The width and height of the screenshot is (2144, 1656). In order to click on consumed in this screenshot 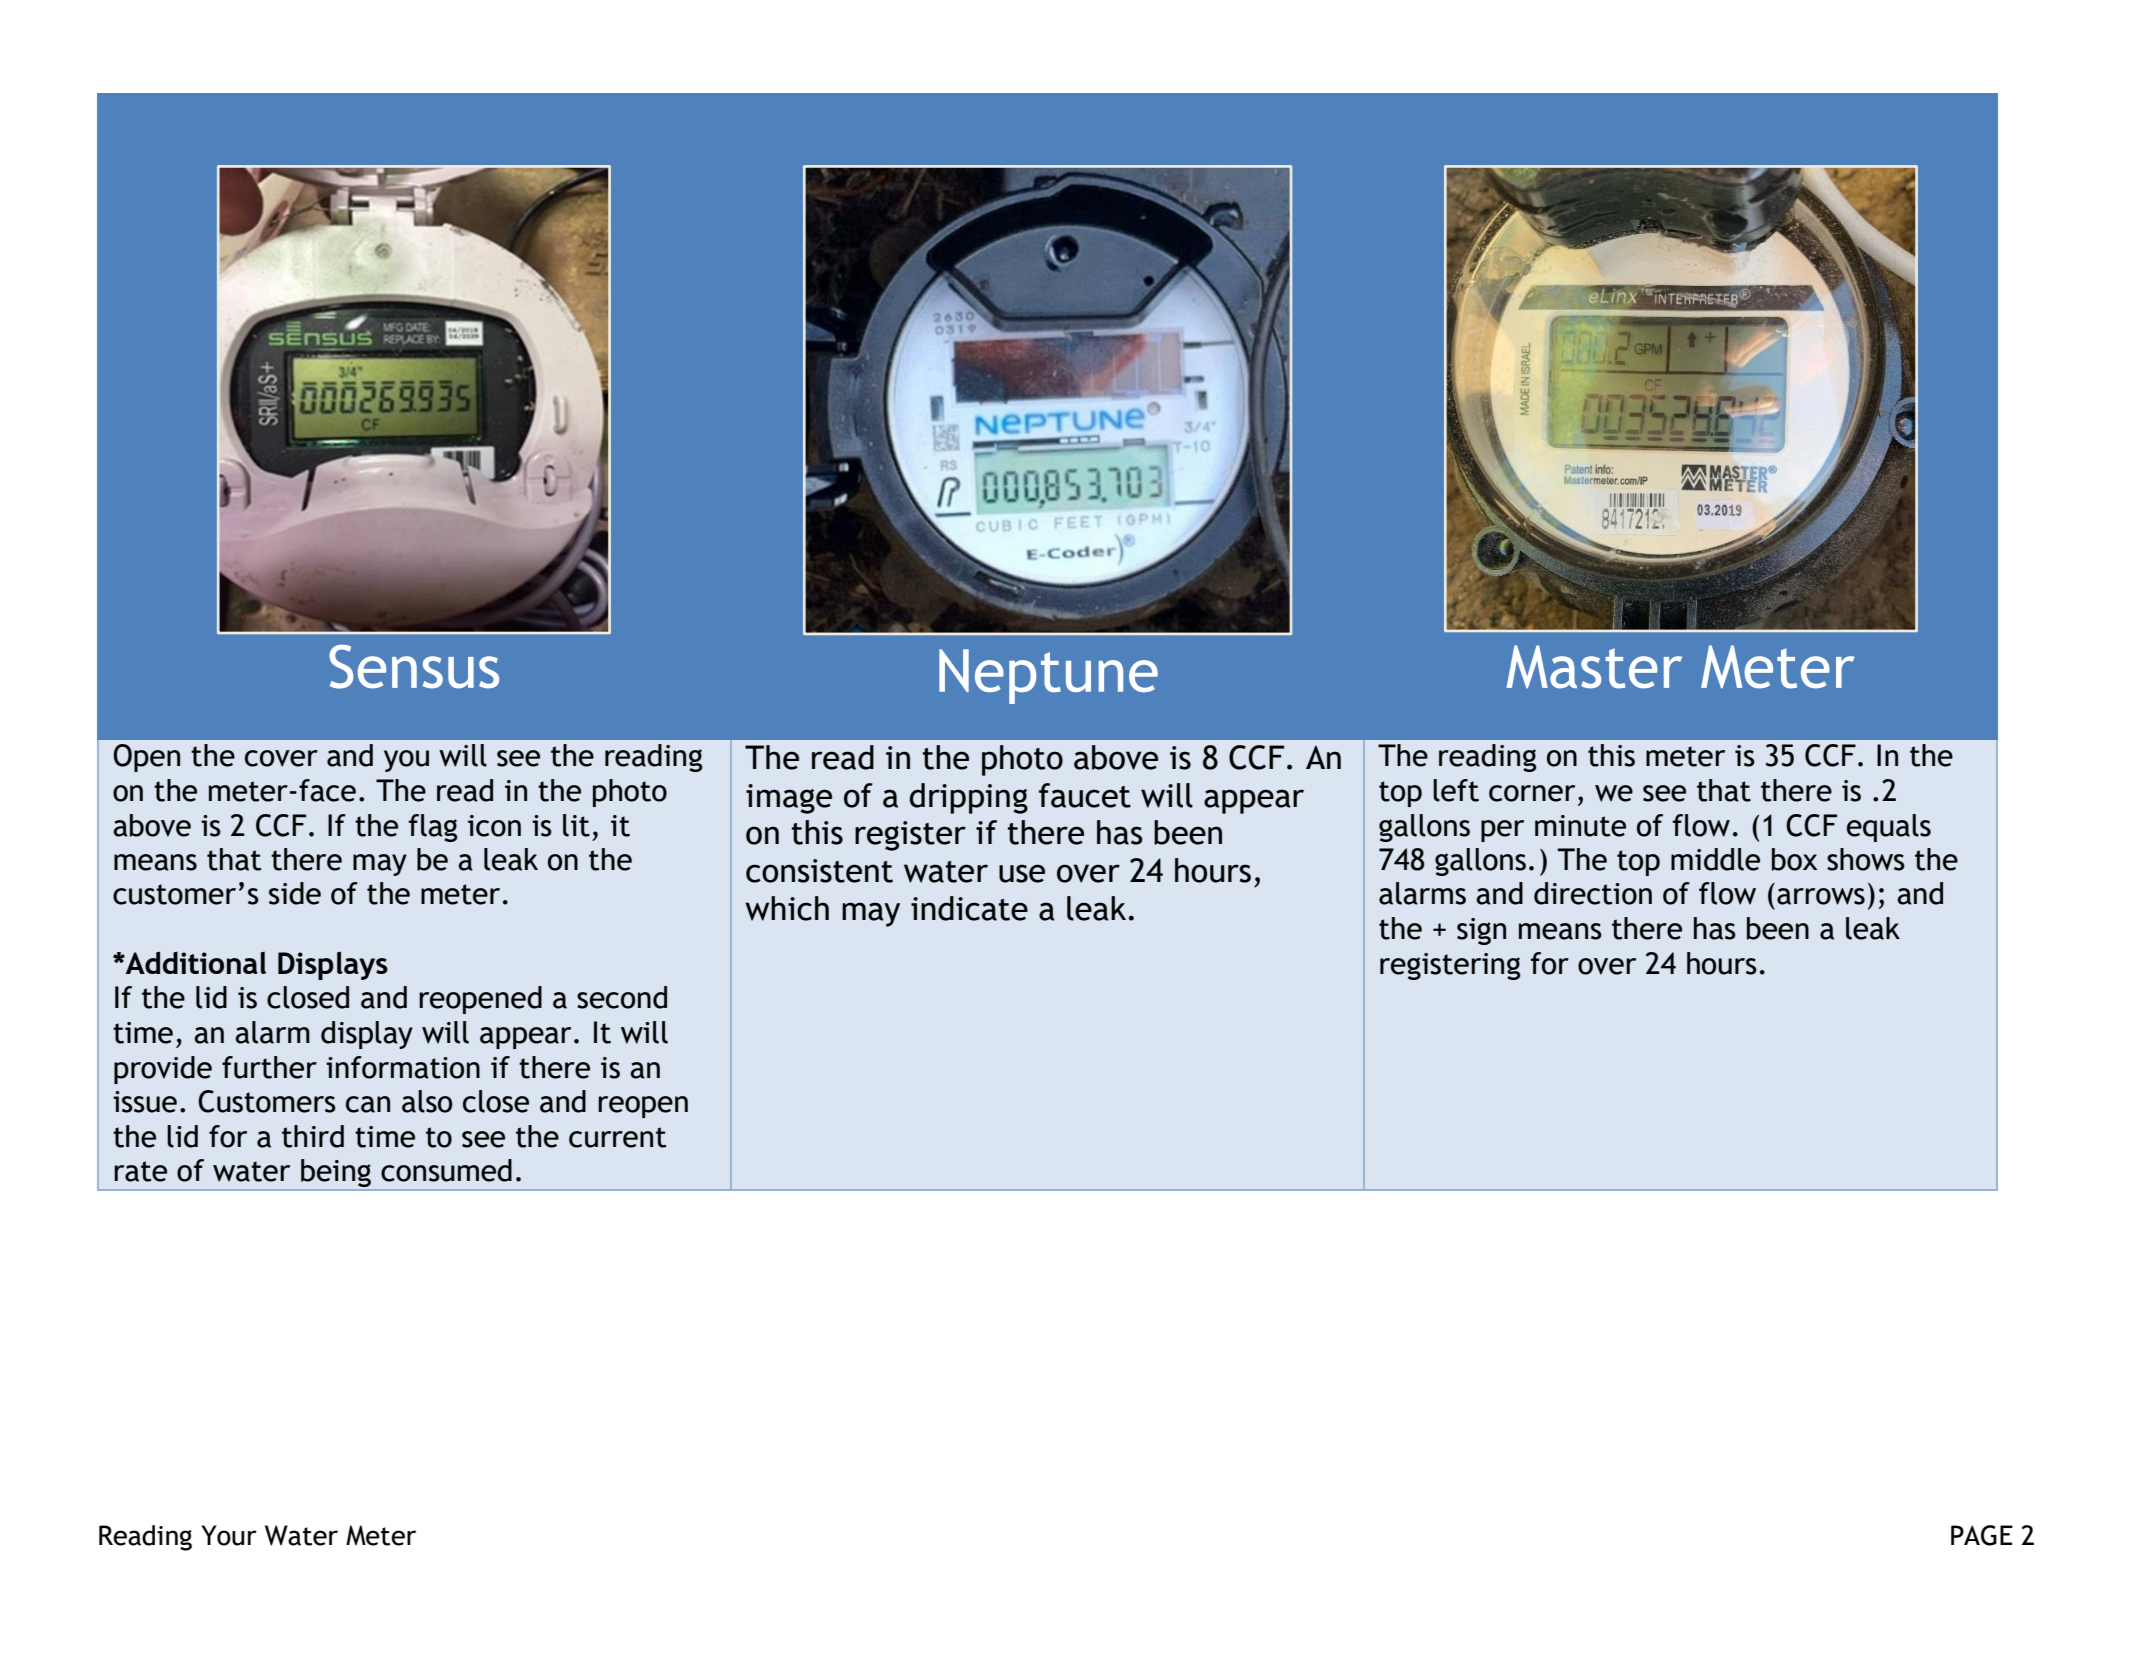, I will do `click(446, 1170)`.
